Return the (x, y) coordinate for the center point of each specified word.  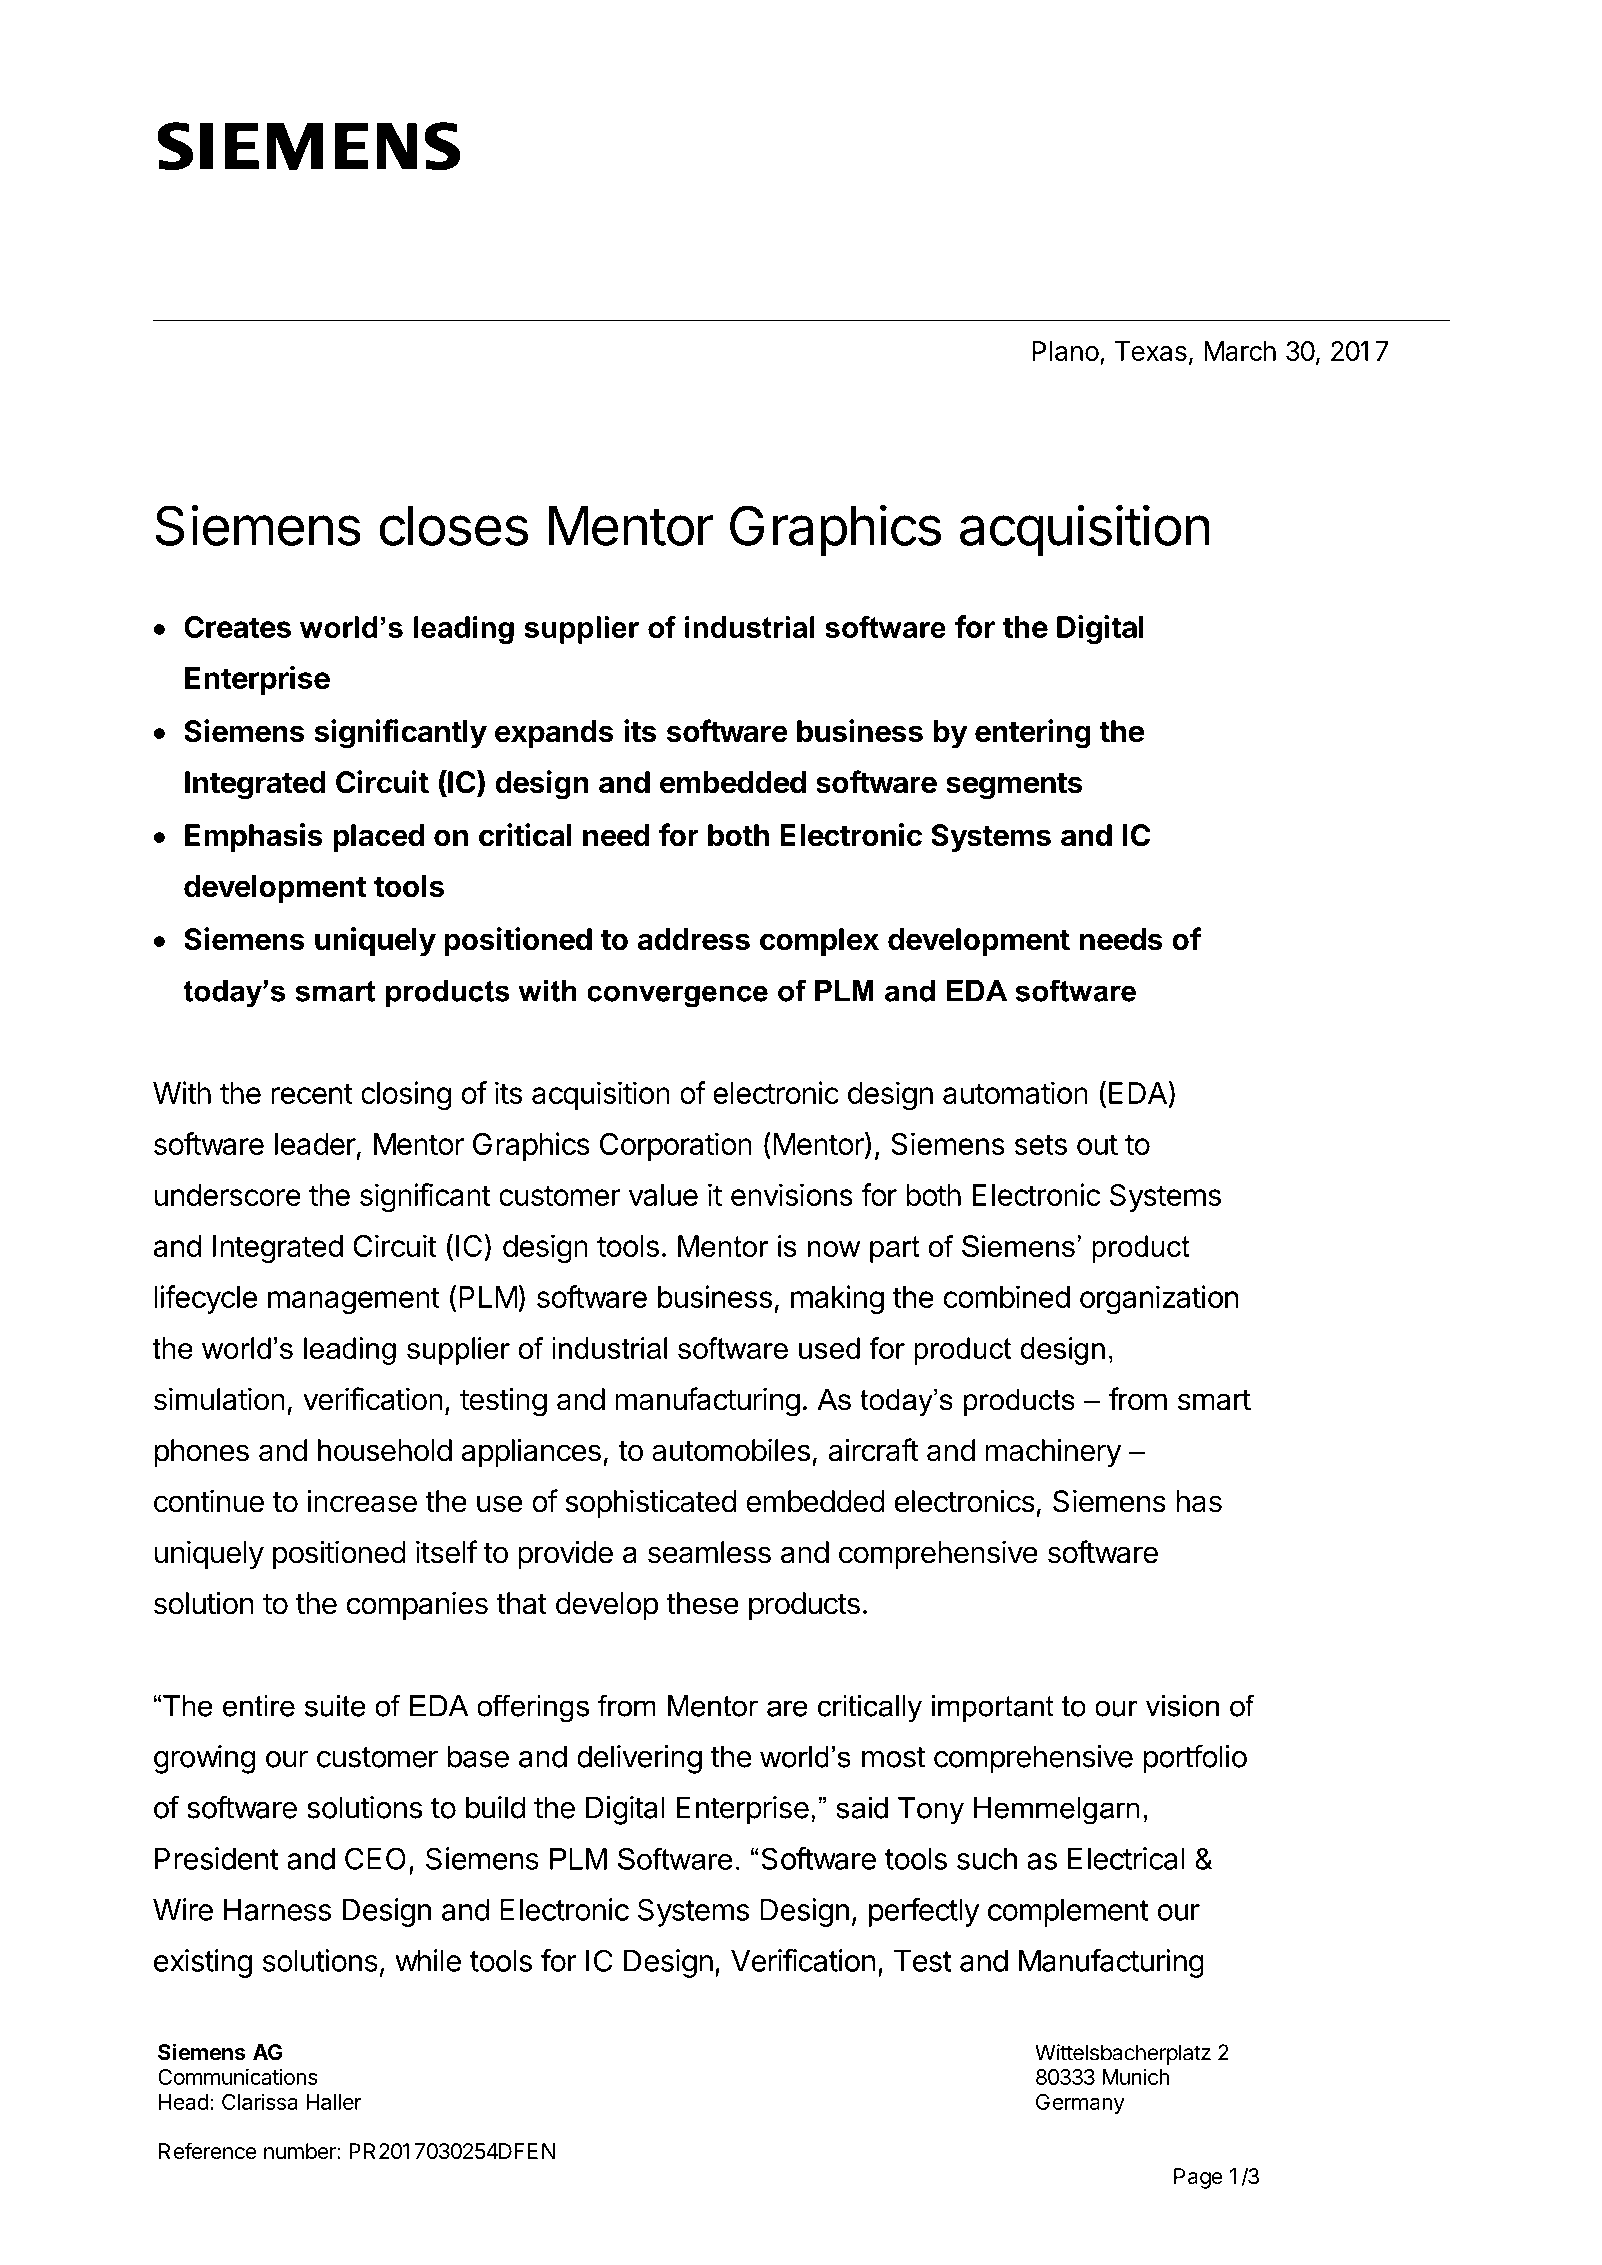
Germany (1080, 2104)
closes (454, 526)
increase (362, 1501)
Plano (1065, 351)
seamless (709, 1552)
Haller (334, 2102)
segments (1014, 786)
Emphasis (254, 837)
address (694, 939)
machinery (1053, 1452)
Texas (1151, 351)
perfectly (924, 1912)
